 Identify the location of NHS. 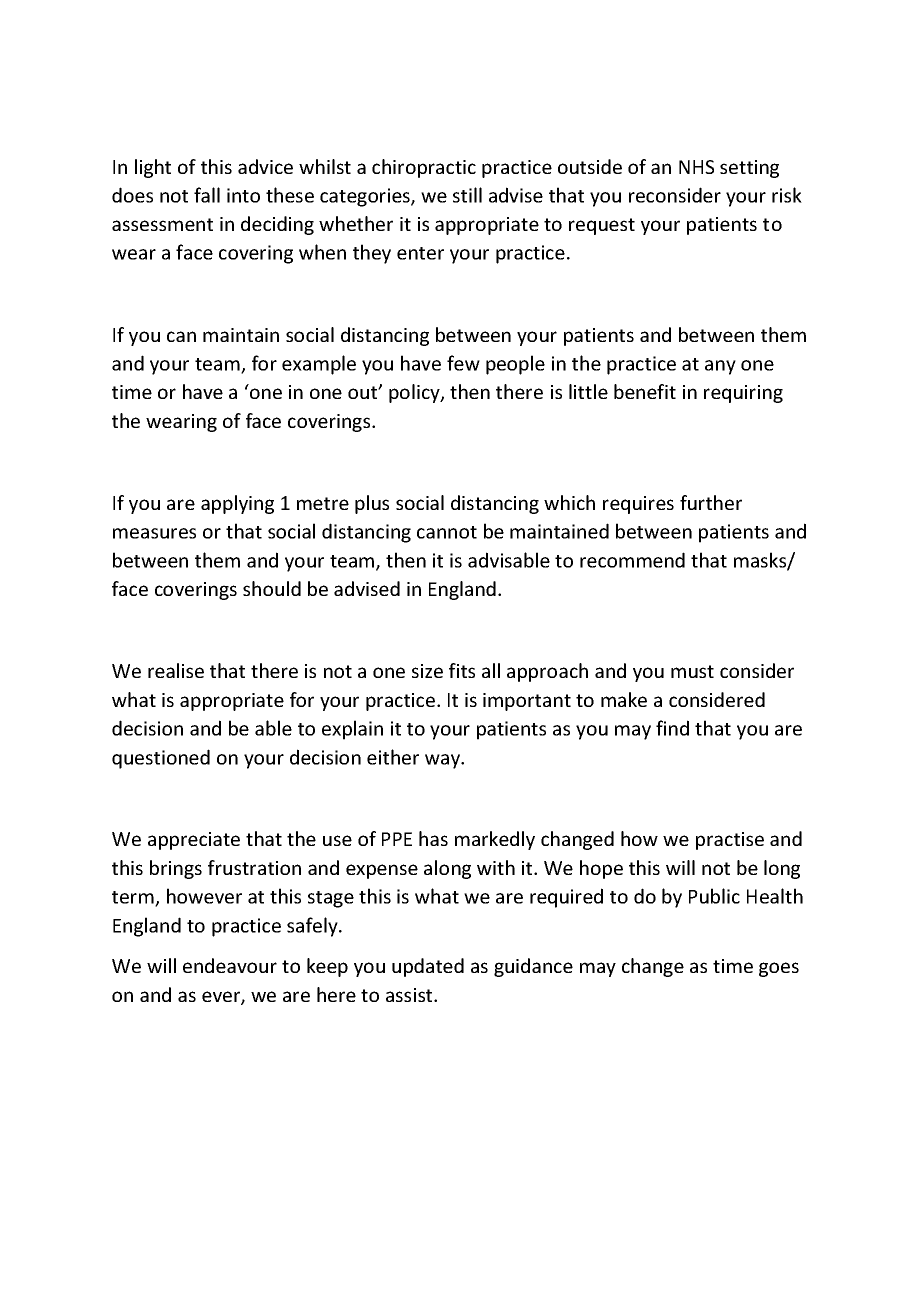
(696, 167).
